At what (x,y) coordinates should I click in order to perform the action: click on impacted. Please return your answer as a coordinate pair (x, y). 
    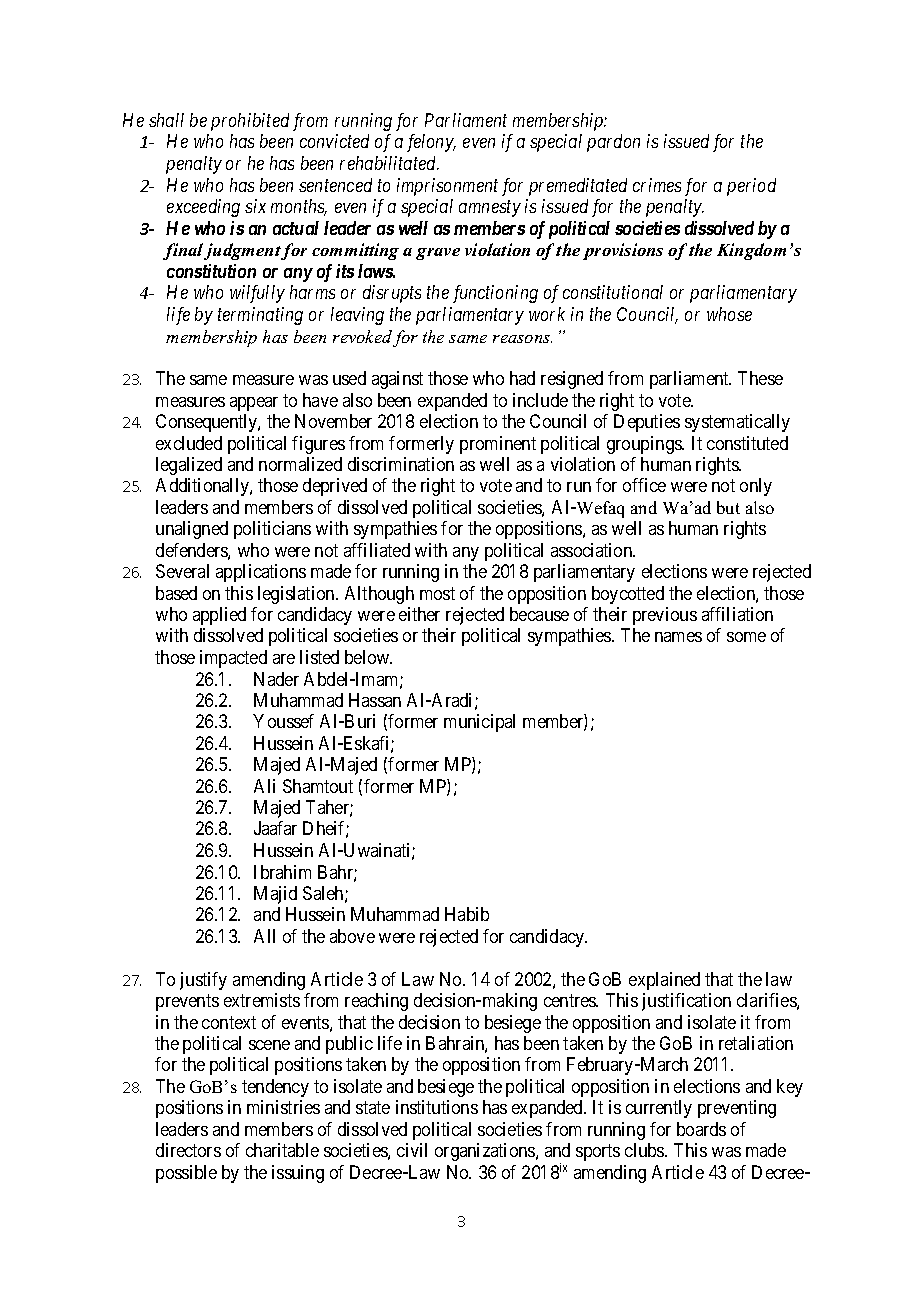
    Looking at the image, I should click on (233, 659).
